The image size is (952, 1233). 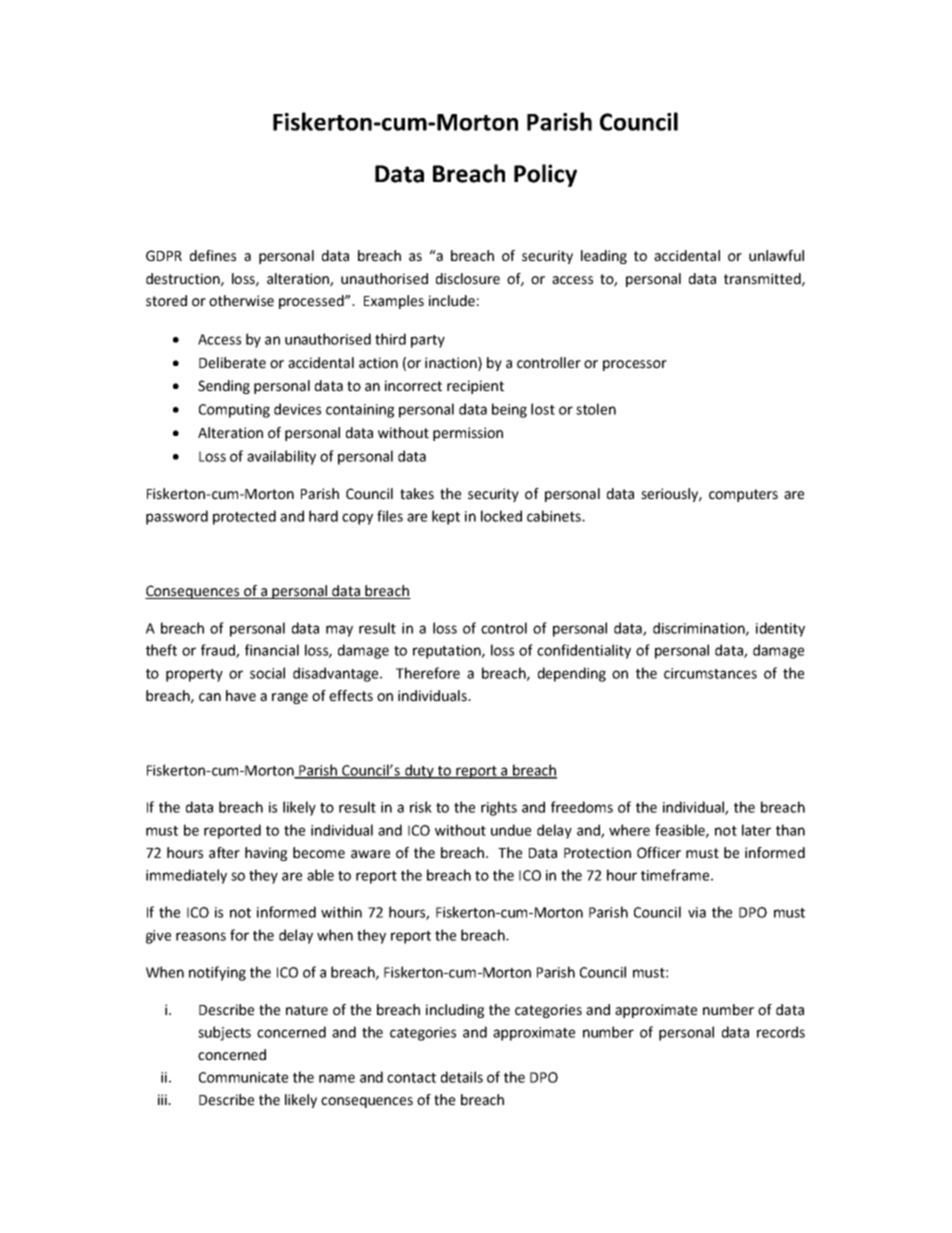 I want to click on later, so click(x=756, y=830).
